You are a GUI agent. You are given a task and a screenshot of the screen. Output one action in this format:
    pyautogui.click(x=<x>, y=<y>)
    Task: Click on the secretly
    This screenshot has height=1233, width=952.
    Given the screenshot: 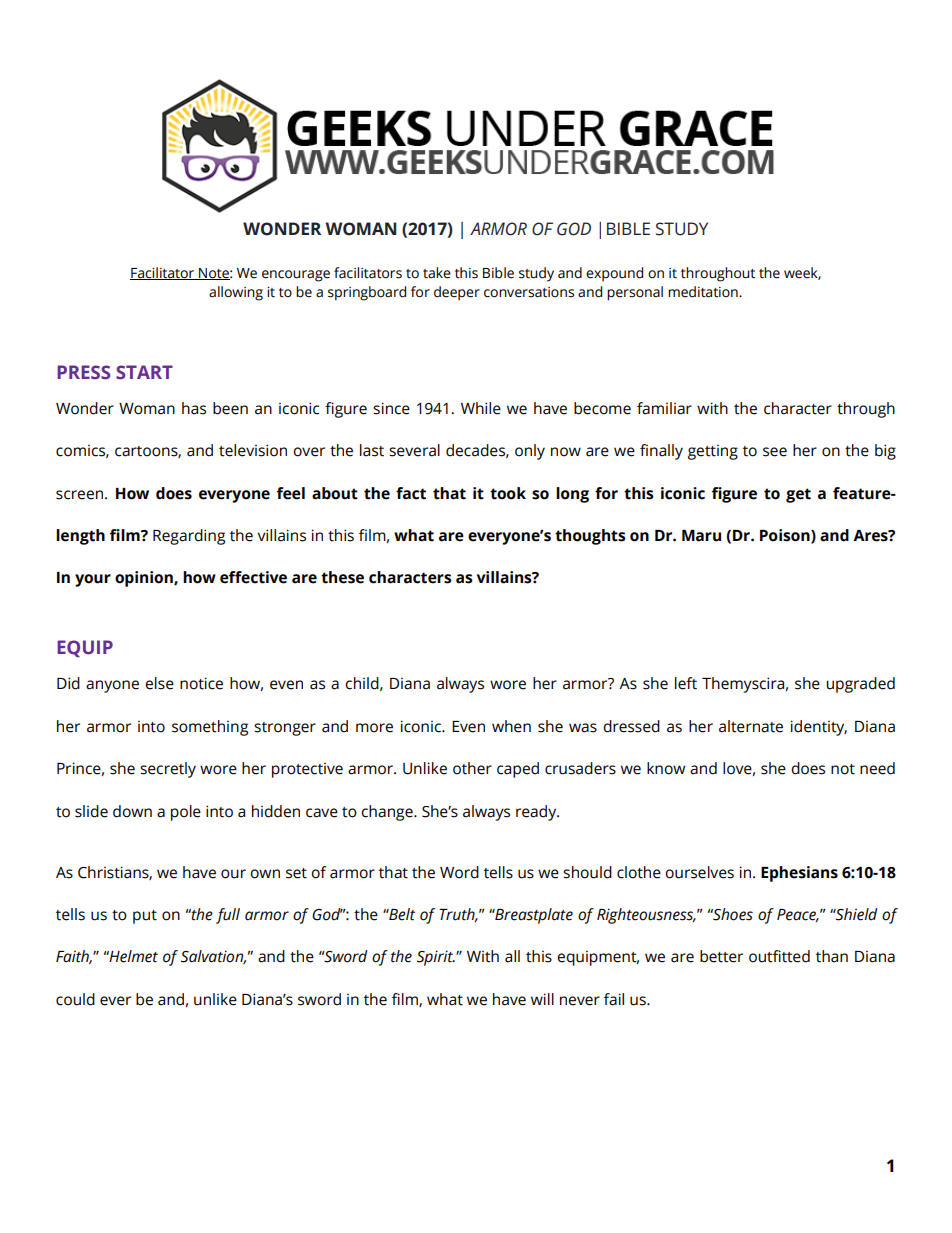 What is the action you would take?
    pyautogui.click(x=168, y=770)
